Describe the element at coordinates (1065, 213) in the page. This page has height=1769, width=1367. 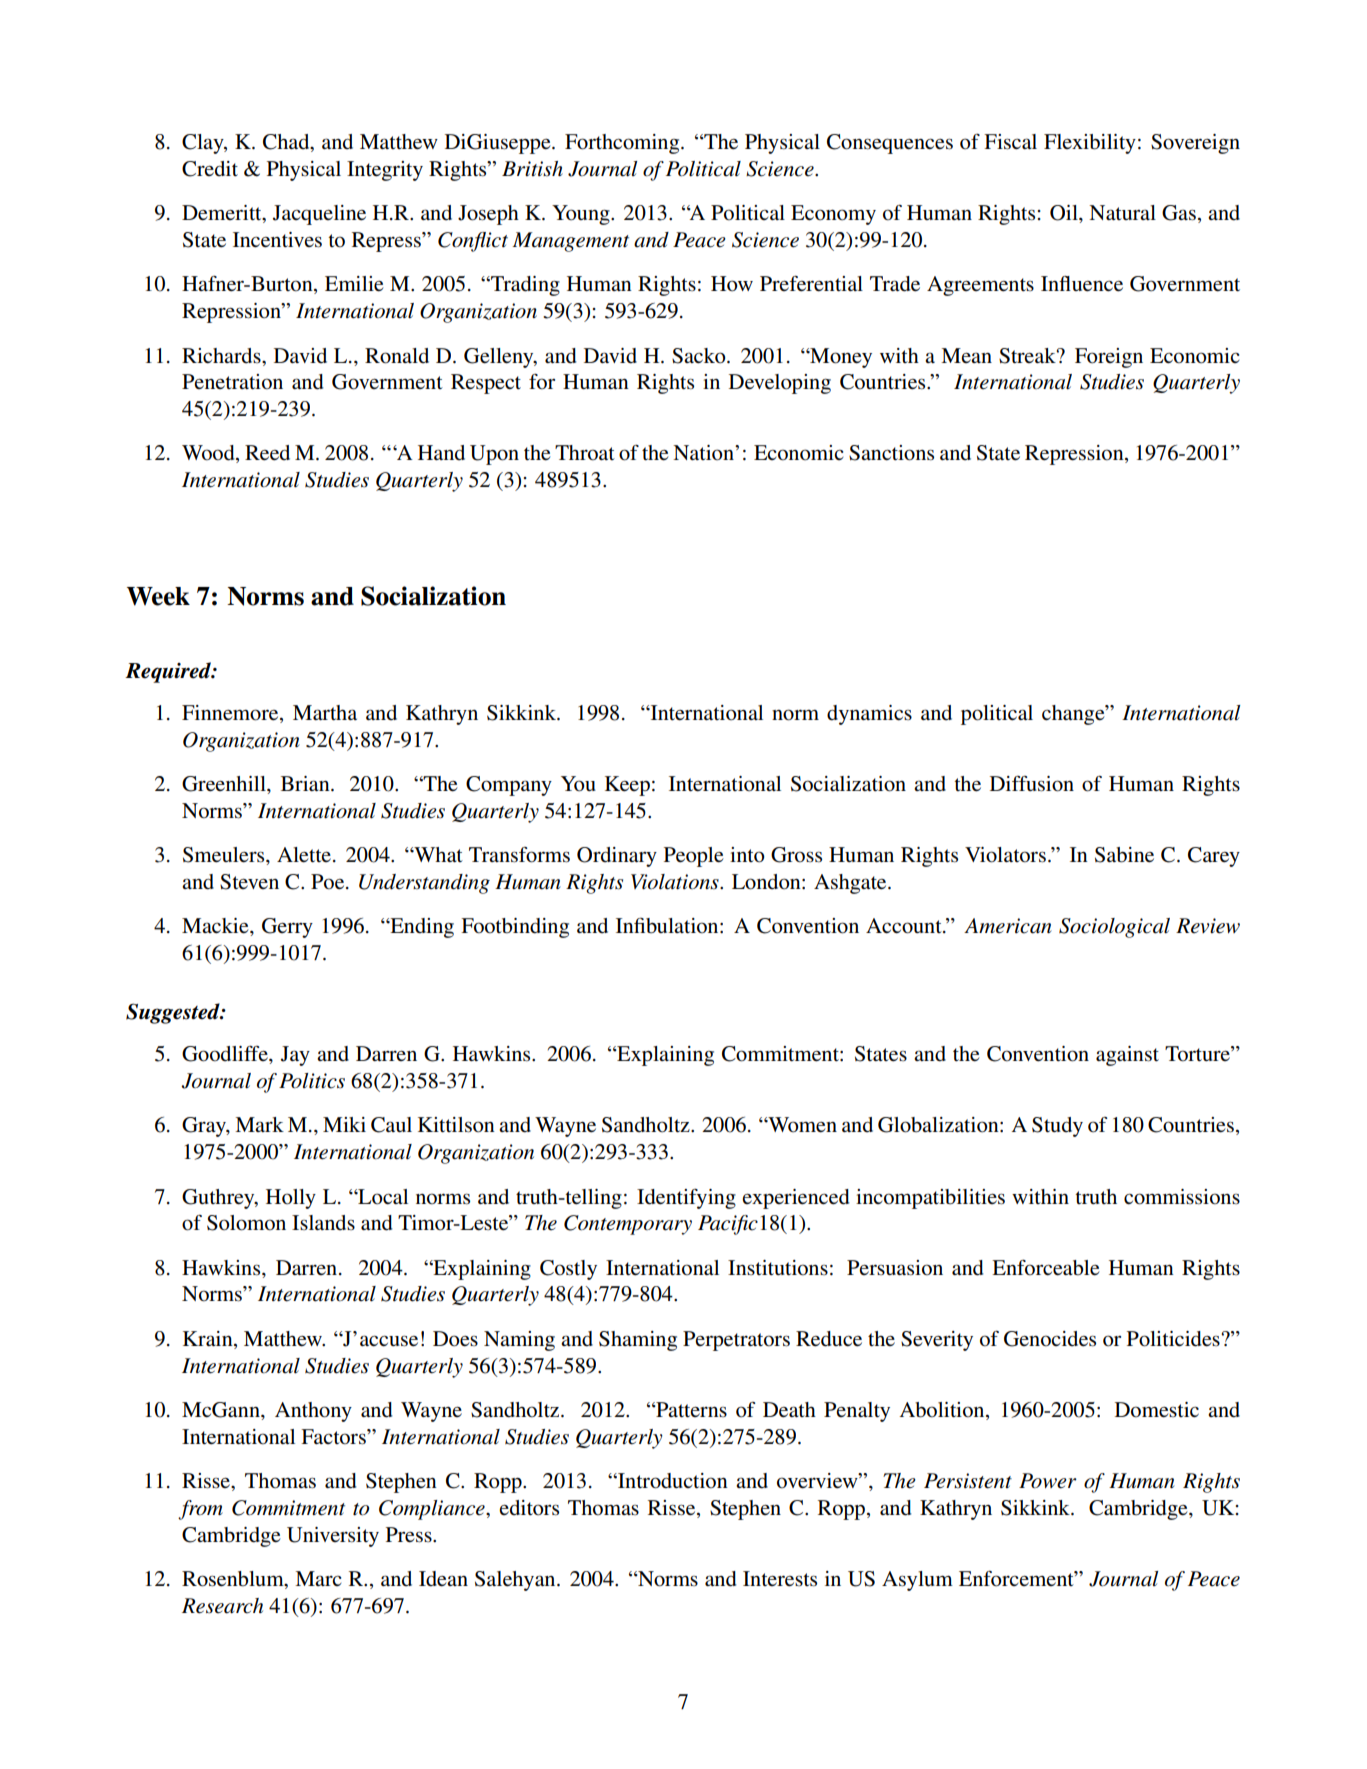
I see `Oil` at that location.
